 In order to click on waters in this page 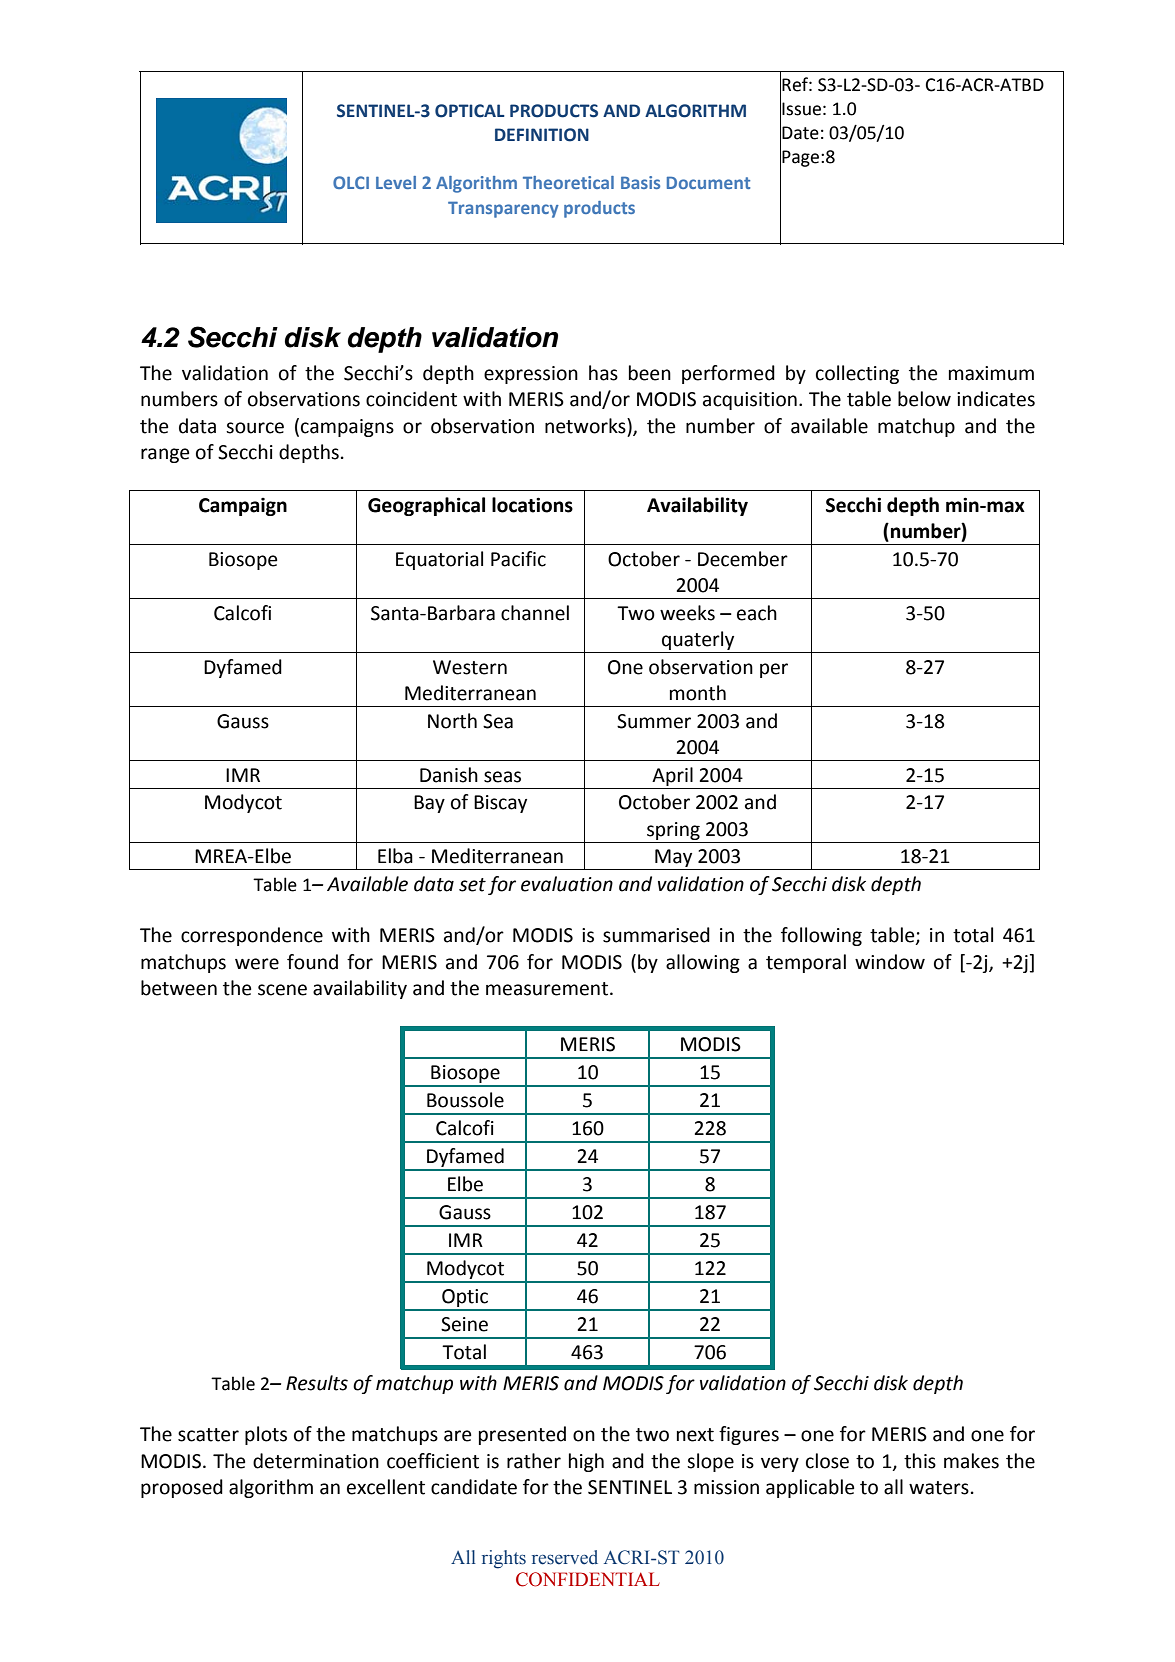, I will do `click(939, 1488)`.
